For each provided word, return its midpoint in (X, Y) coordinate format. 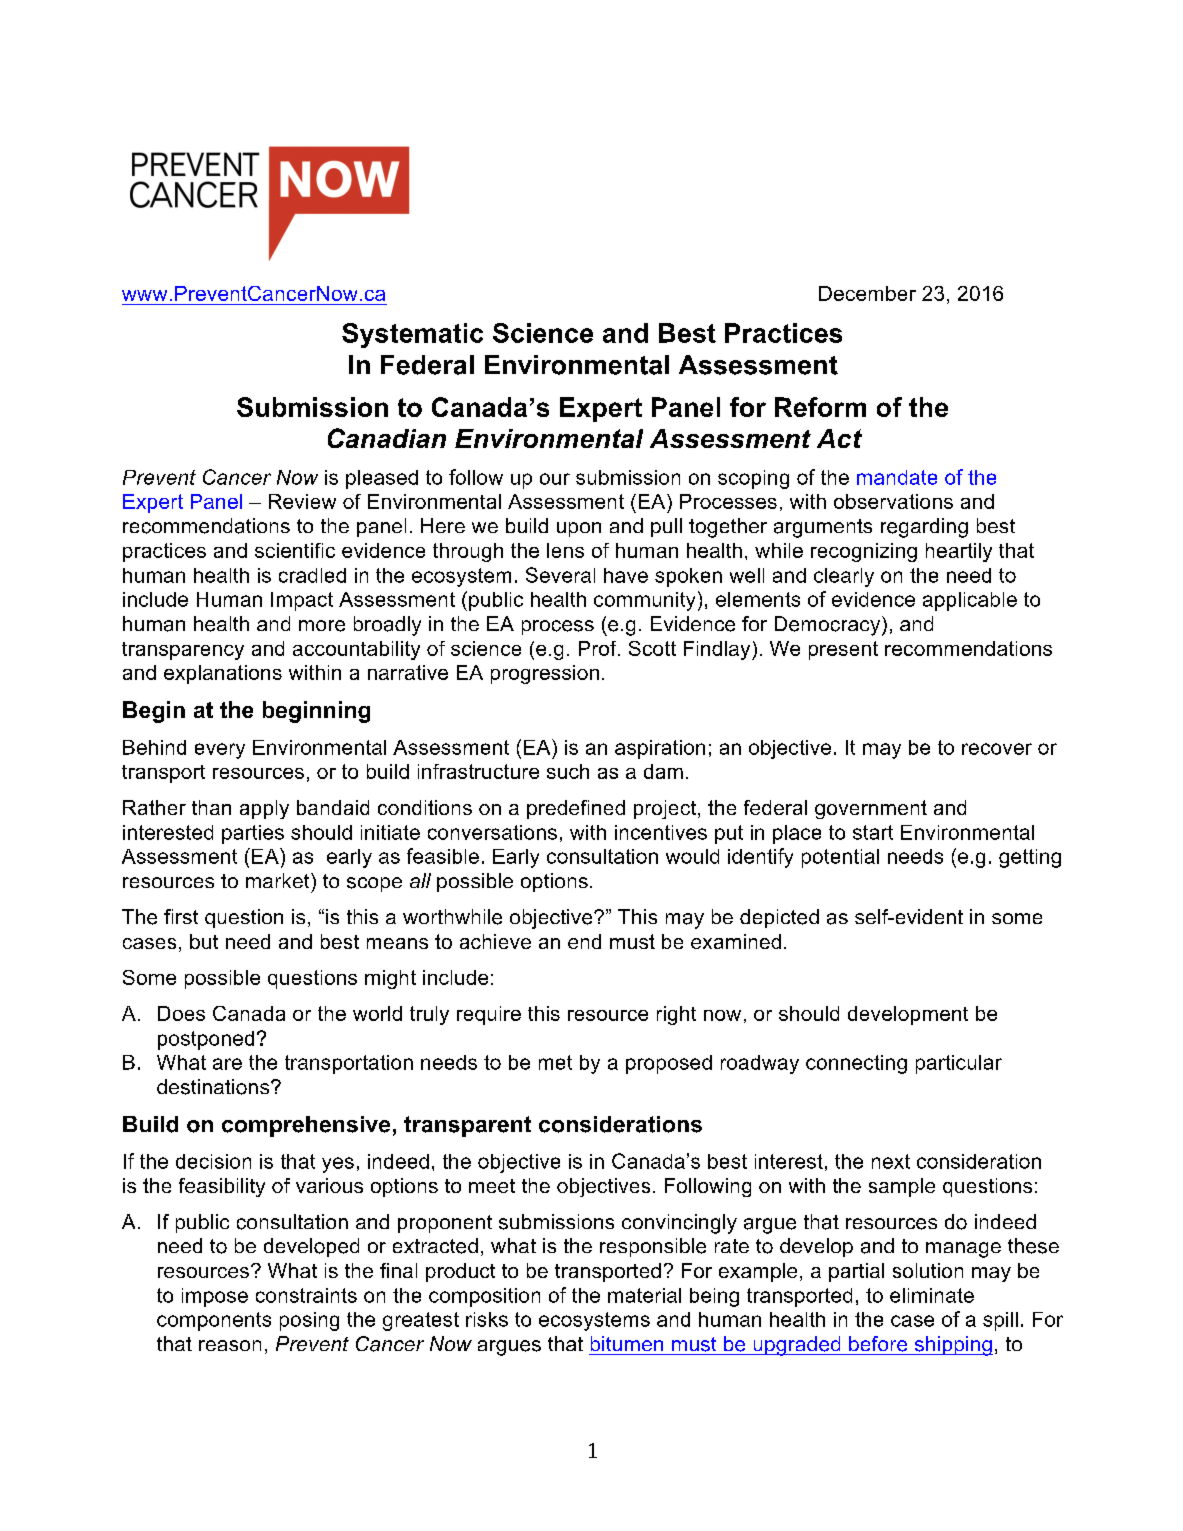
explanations (223, 674)
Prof (599, 648)
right (676, 1015)
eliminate (932, 1295)
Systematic (412, 335)
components (214, 1321)
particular (959, 1064)
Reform (820, 407)
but (204, 941)
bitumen (627, 1343)
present (843, 650)
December (867, 293)
